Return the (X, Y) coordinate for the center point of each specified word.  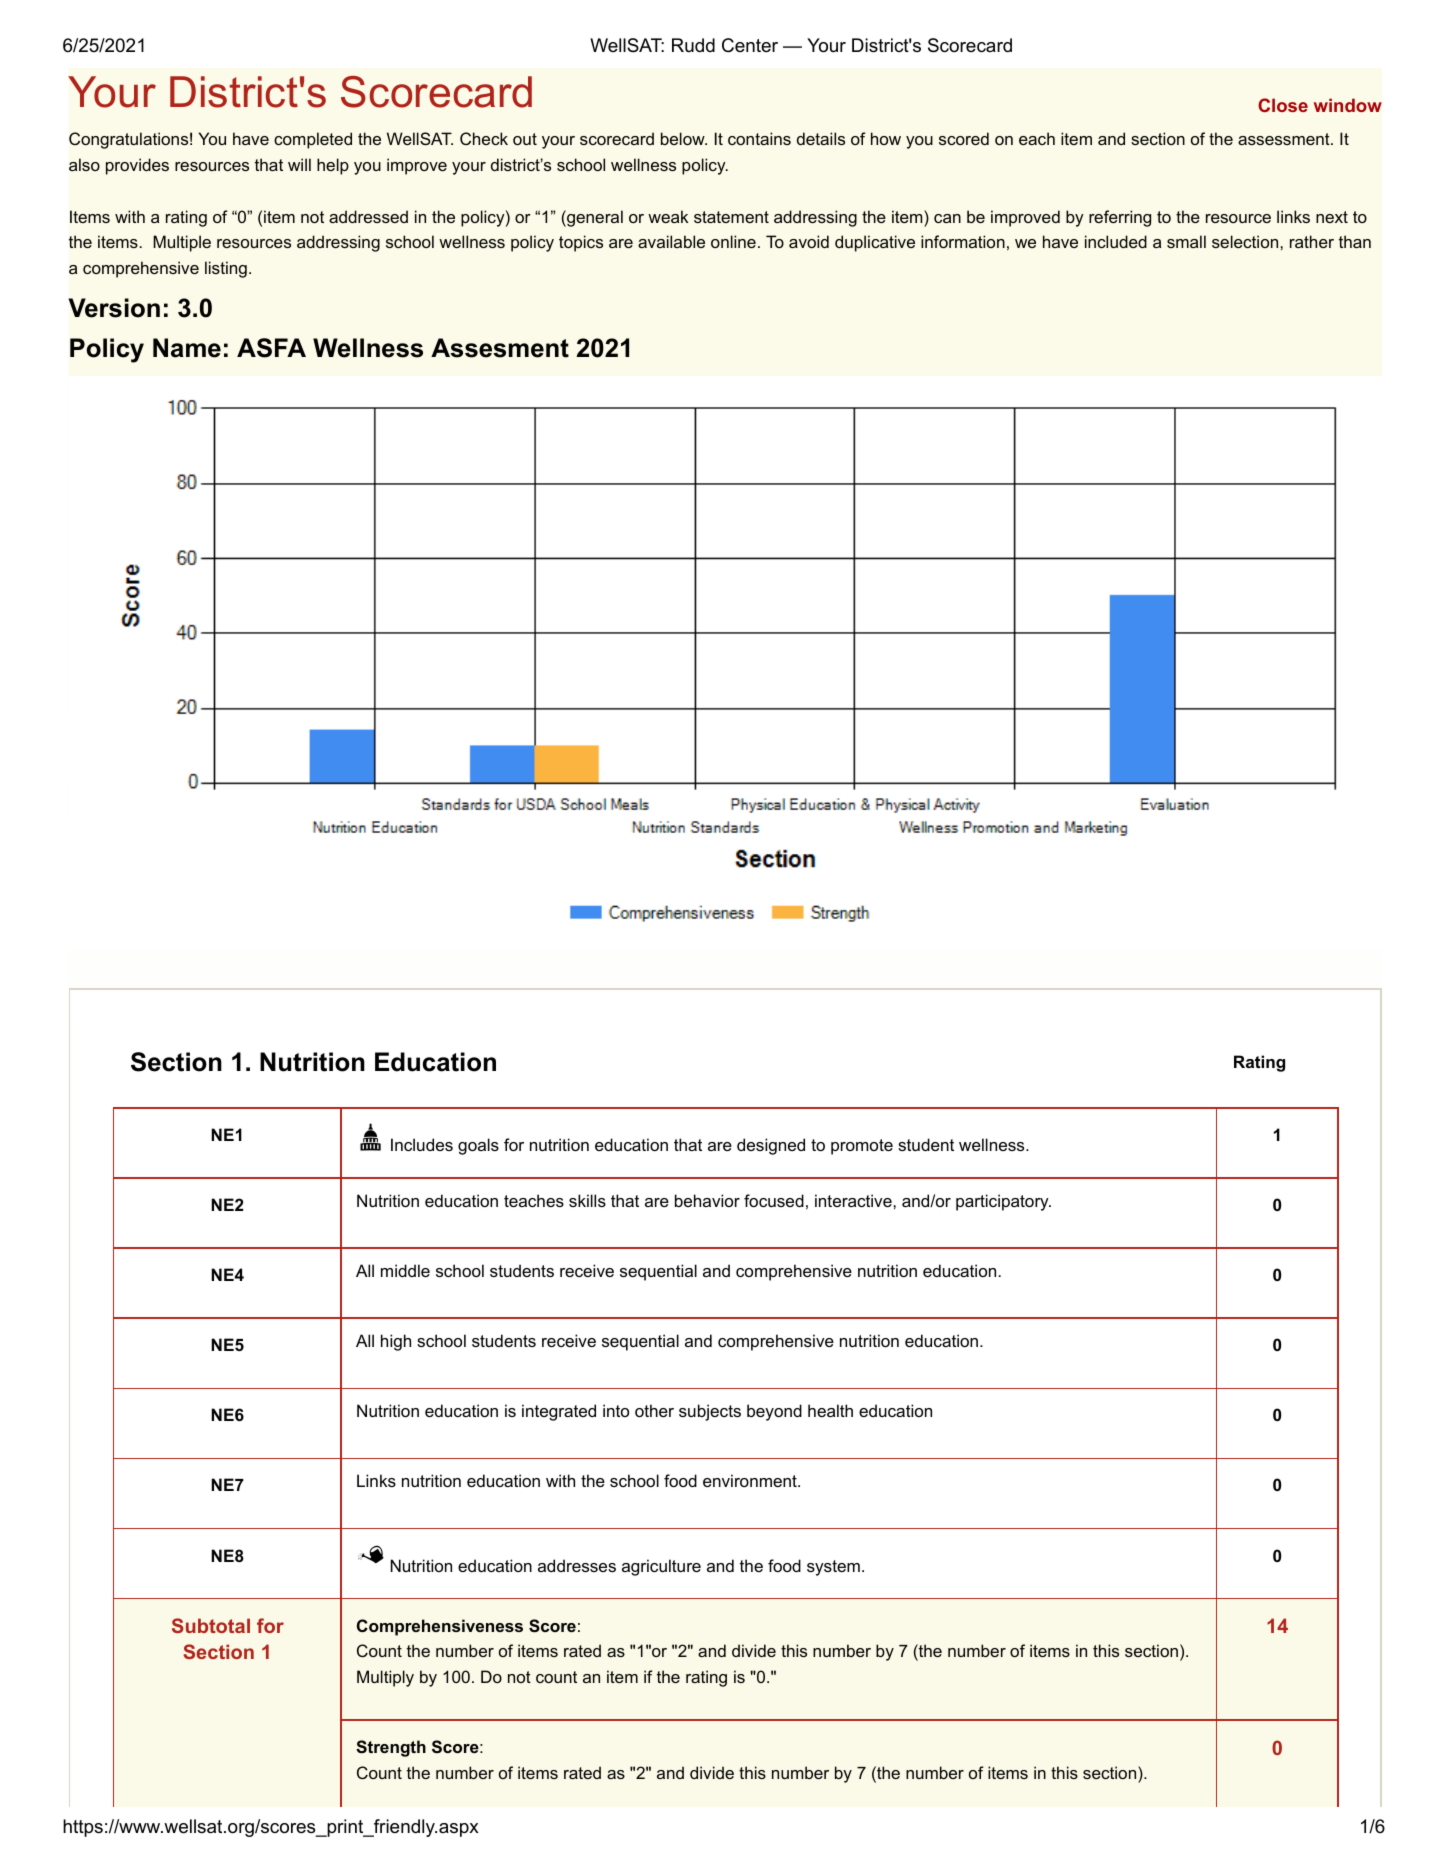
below (684, 138)
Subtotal (211, 1625)
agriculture (661, 1567)
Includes (422, 1144)
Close (1283, 105)
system (833, 1568)
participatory (1003, 1202)
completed (313, 140)
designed (771, 1146)
